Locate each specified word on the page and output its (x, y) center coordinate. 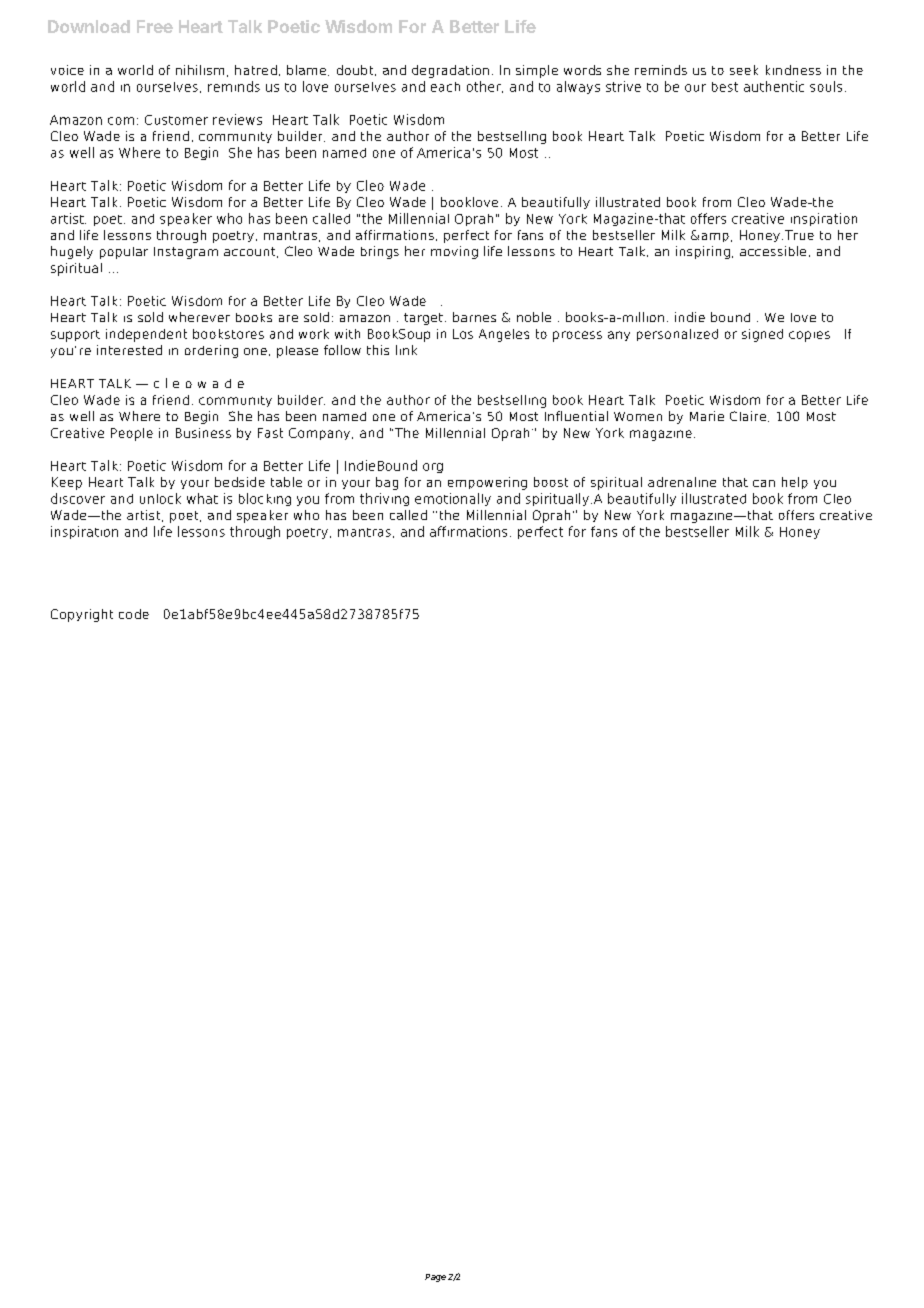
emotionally (453, 499)
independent (146, 335)
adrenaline (682, 482)
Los (463, 334)
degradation (450, 71)
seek (744, 70)
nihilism (200, 70)
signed (762, 335)
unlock (160, 498)
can (764, 483)
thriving (384, 499)
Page (435, 1278)
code (134, 614)
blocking (265, 499)
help (795, 483)
